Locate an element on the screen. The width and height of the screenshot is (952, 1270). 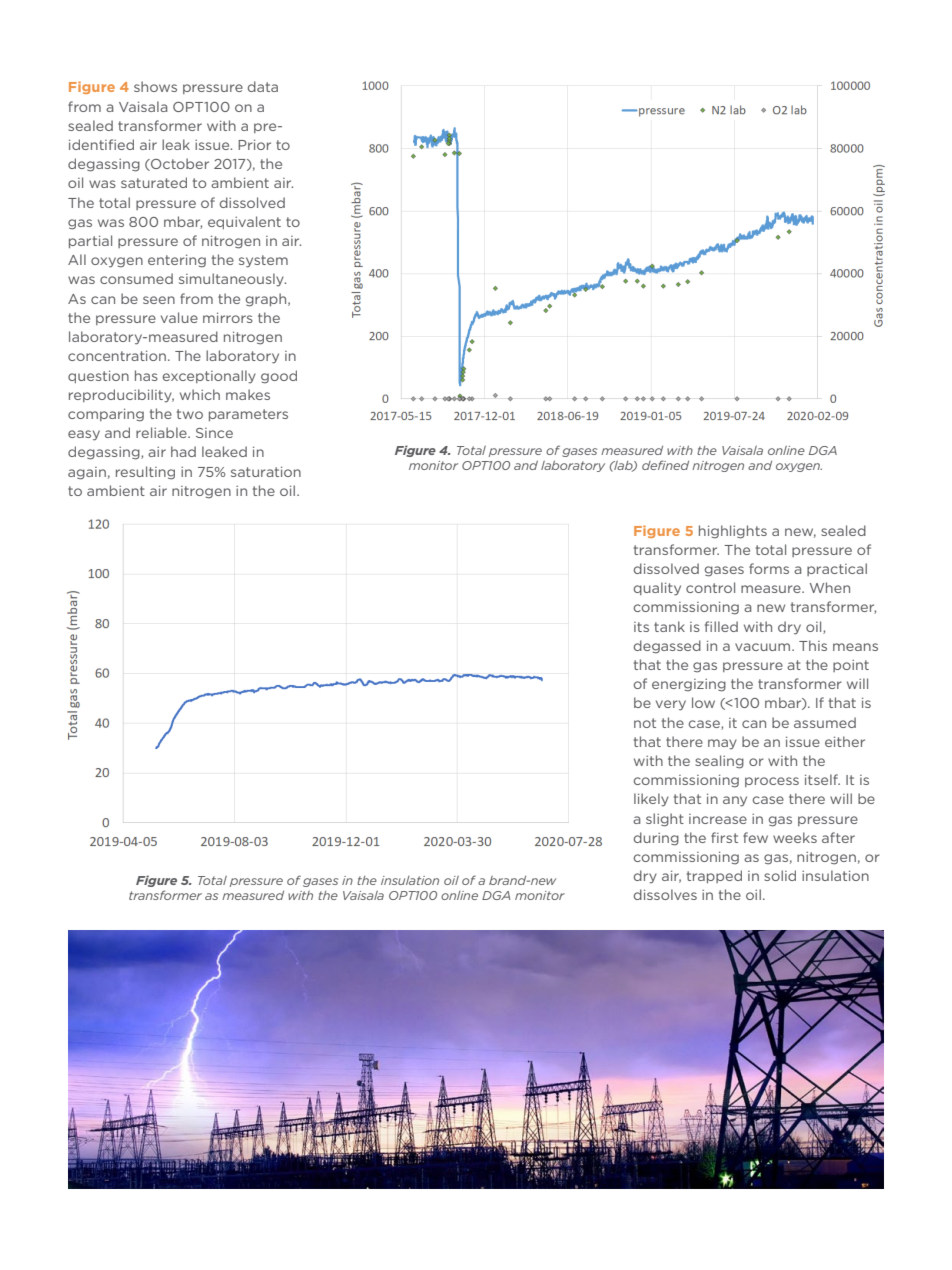
dissolves is located at coordinates (665, 894).
